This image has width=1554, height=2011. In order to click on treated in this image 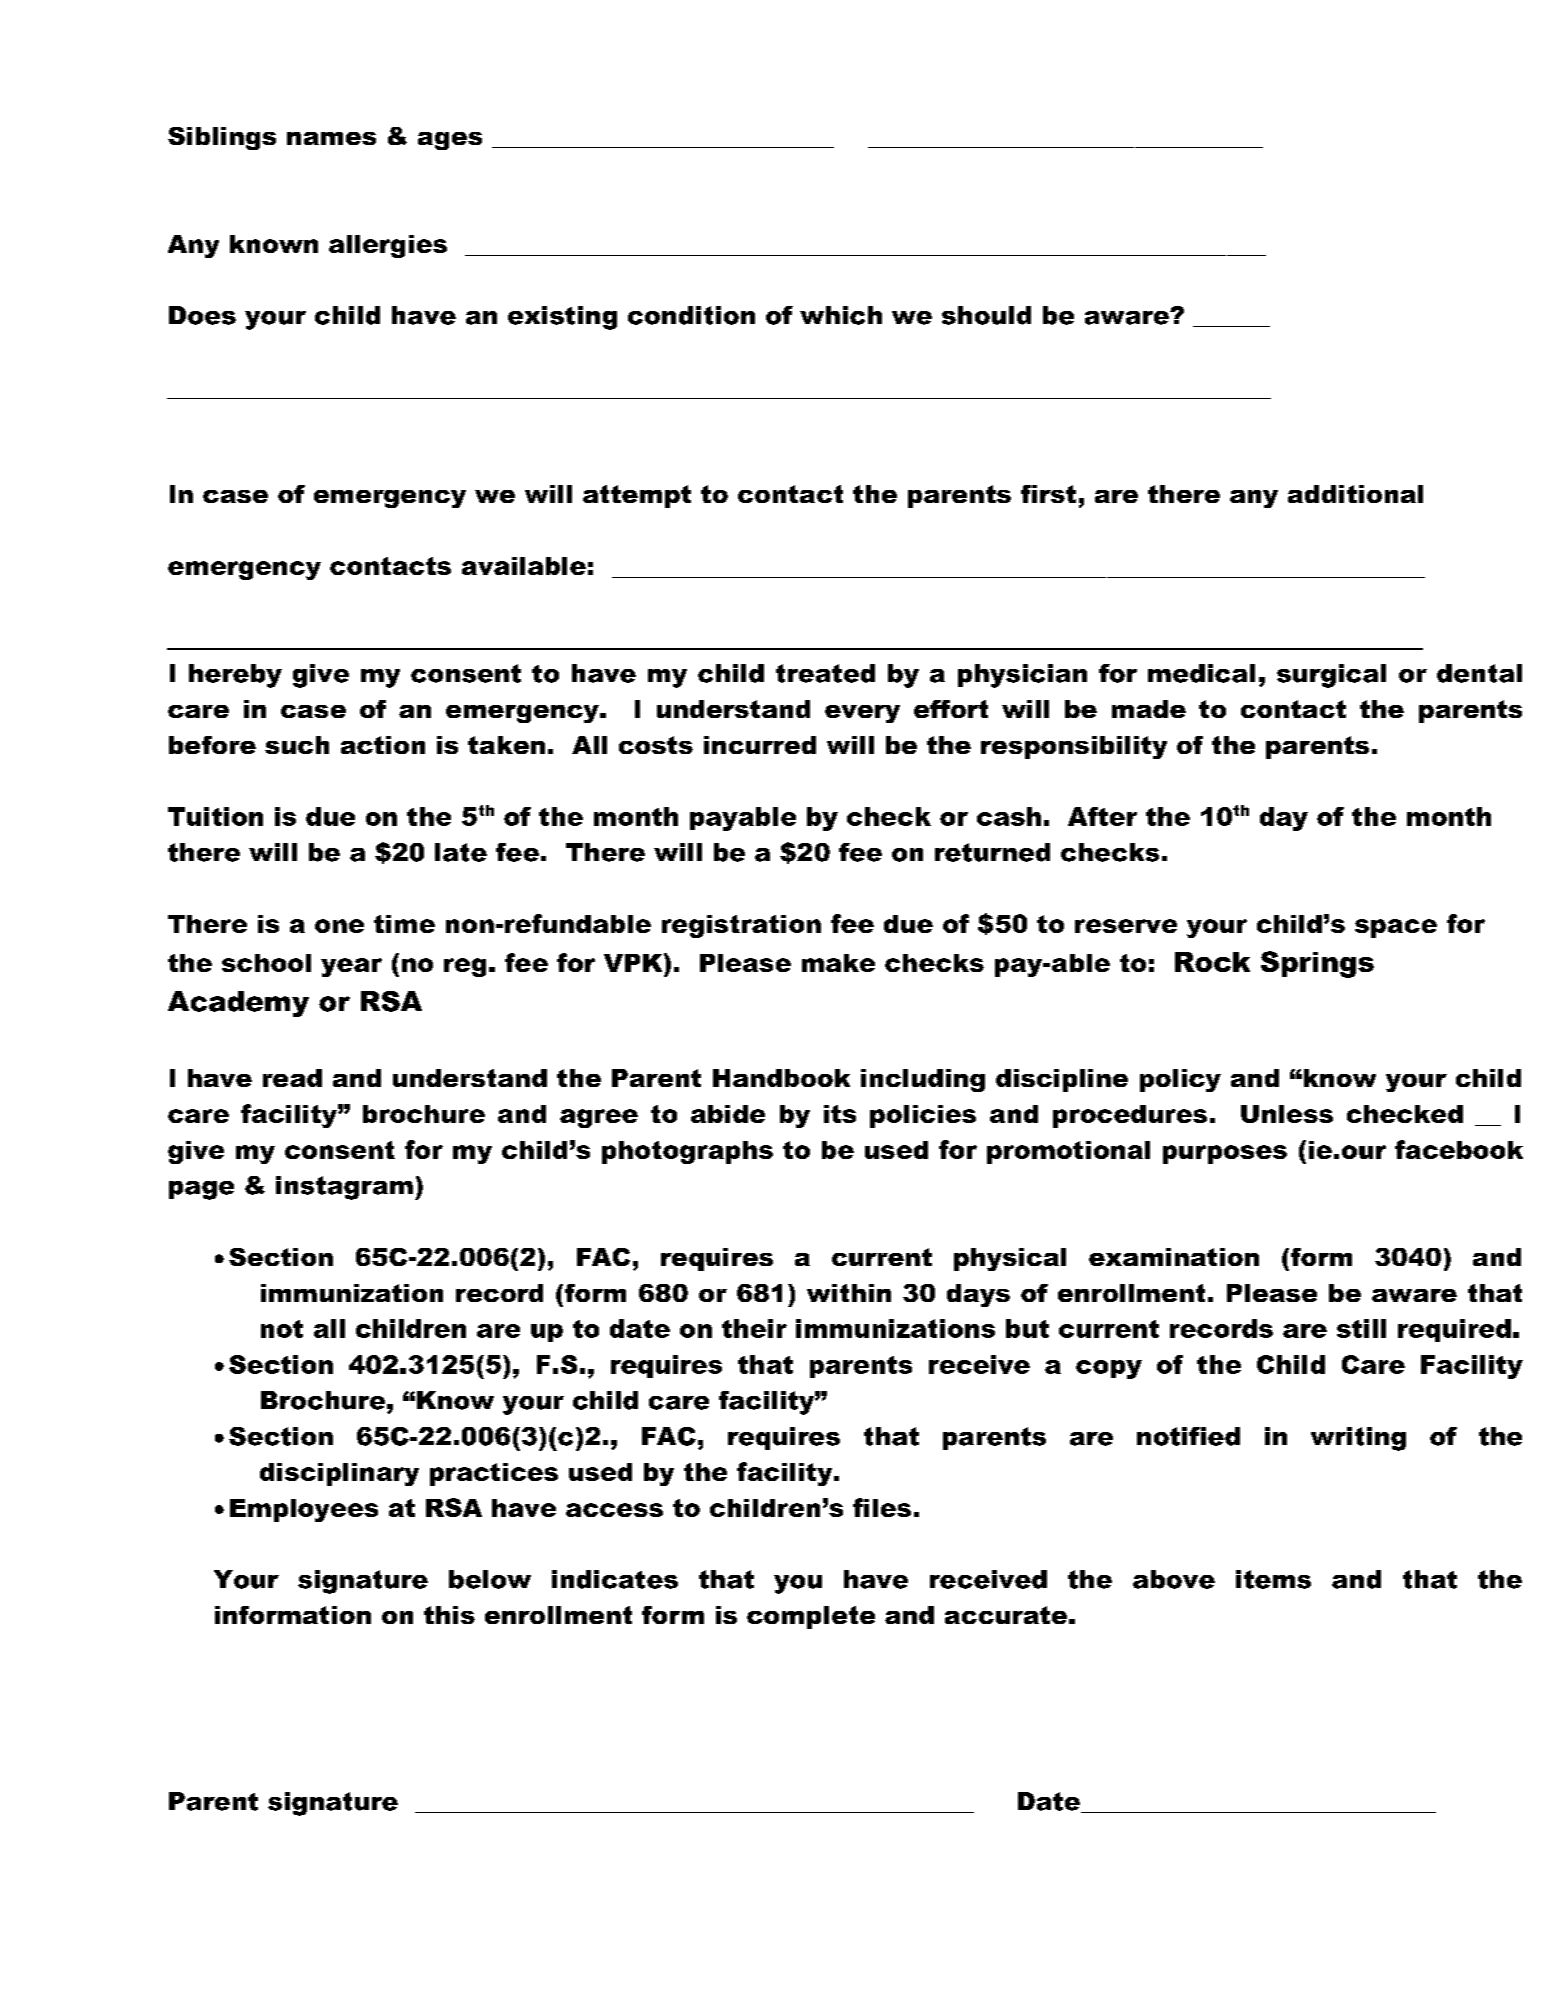, I will do `click(825, 673)`.
